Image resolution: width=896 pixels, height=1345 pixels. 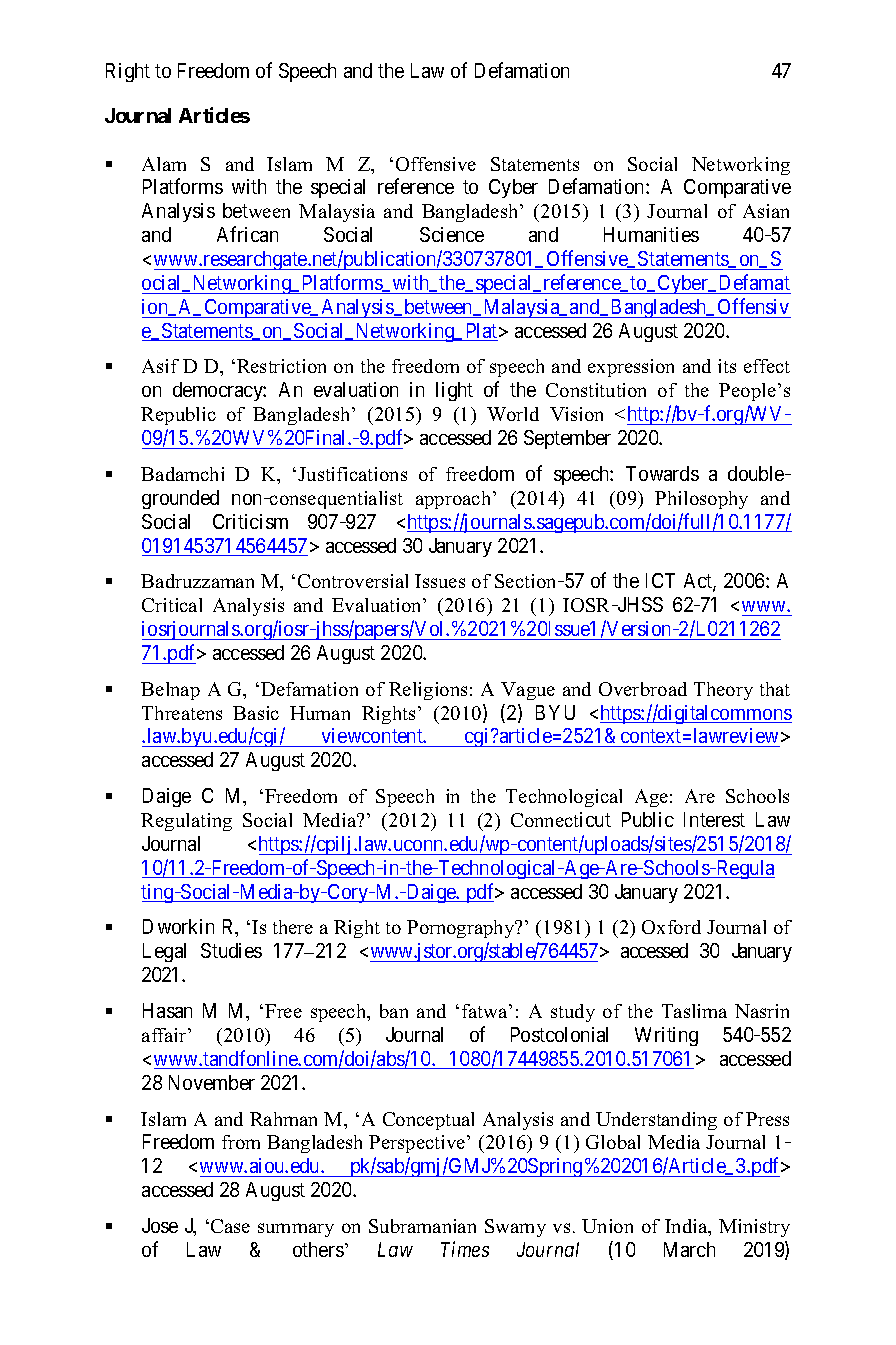 I want to click on Basic, so click(x=256, y=713).
